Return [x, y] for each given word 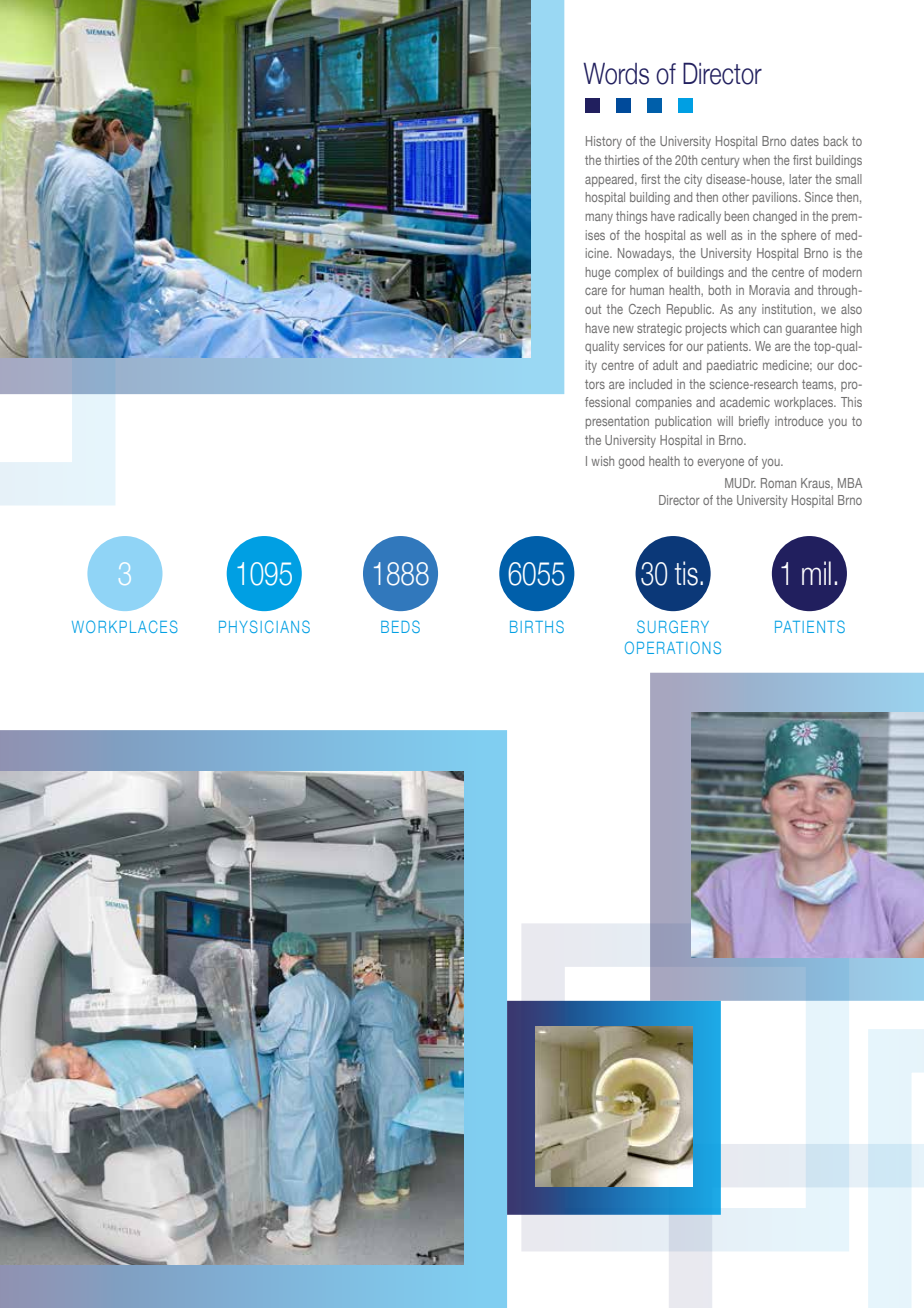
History [604, 142]
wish [602, 461]
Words [616, 73]
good [631, 462]
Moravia [769, 290]
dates [805, 141]
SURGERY [673, 626]
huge [598, 273]
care [596, 291]
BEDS [400, 626]
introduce [799, 421]
